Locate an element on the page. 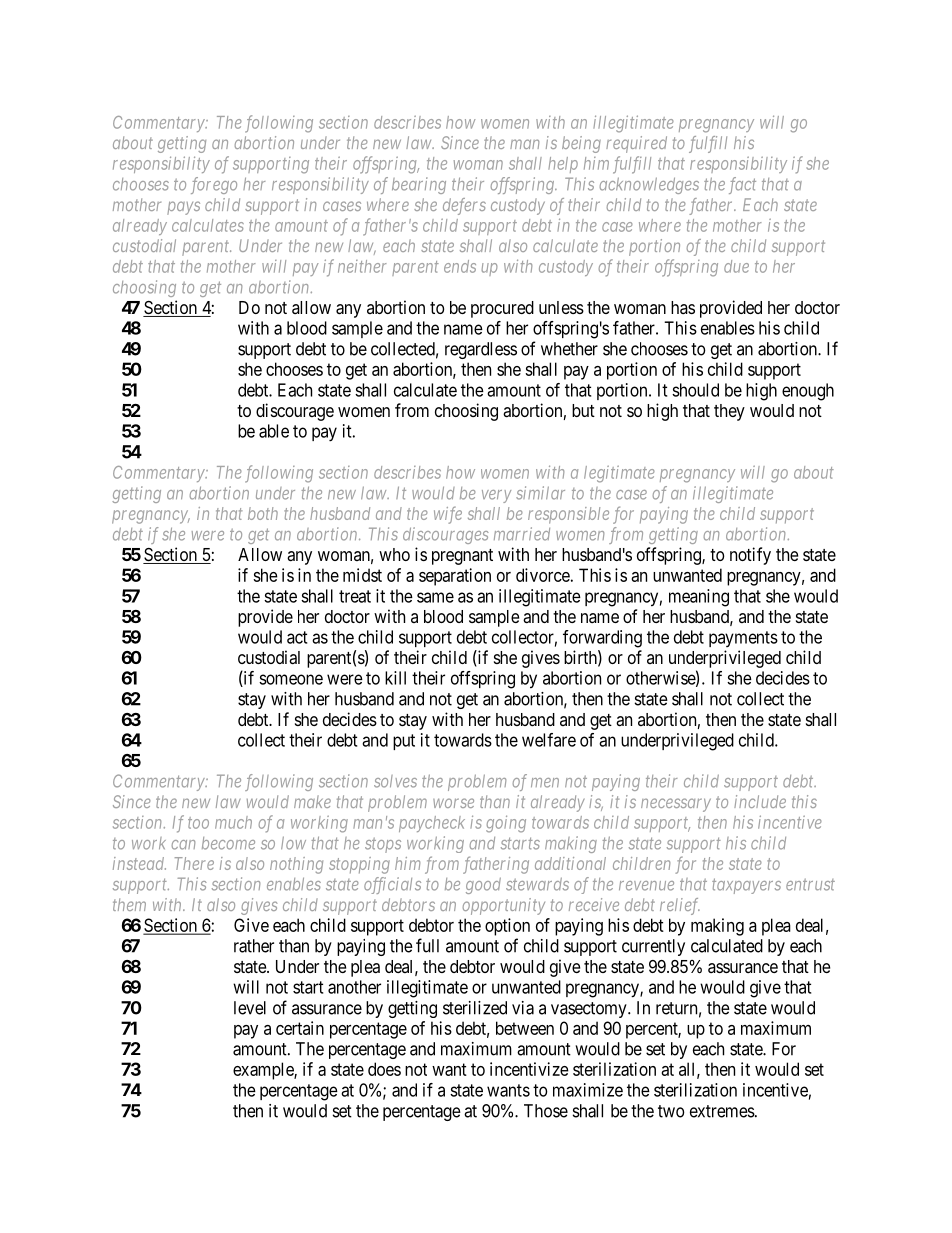 This document has height=1233, width=952. There is located at coordinates (194, 863).
